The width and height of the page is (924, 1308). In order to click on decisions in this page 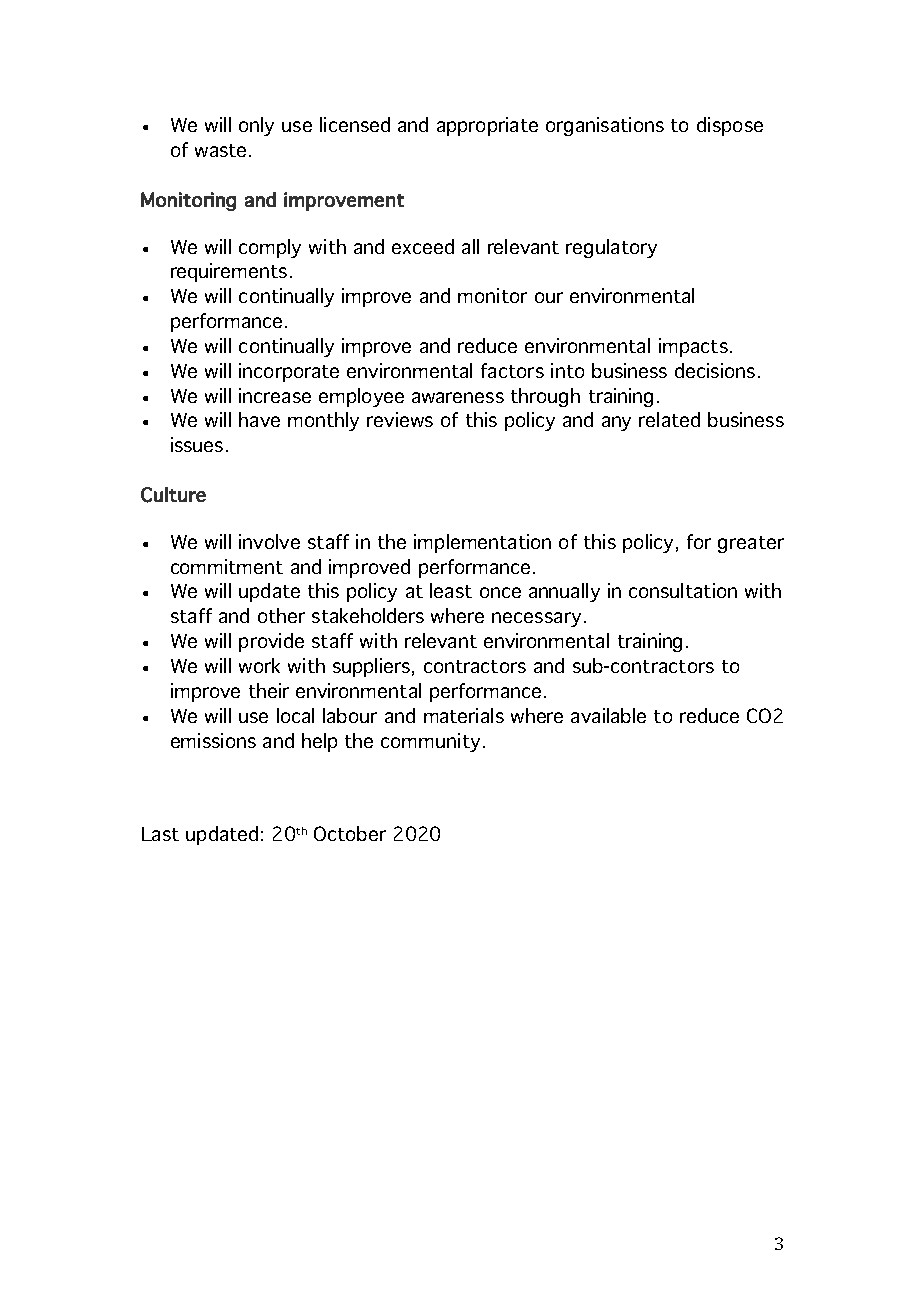, I will do `click(715, 370)`.
